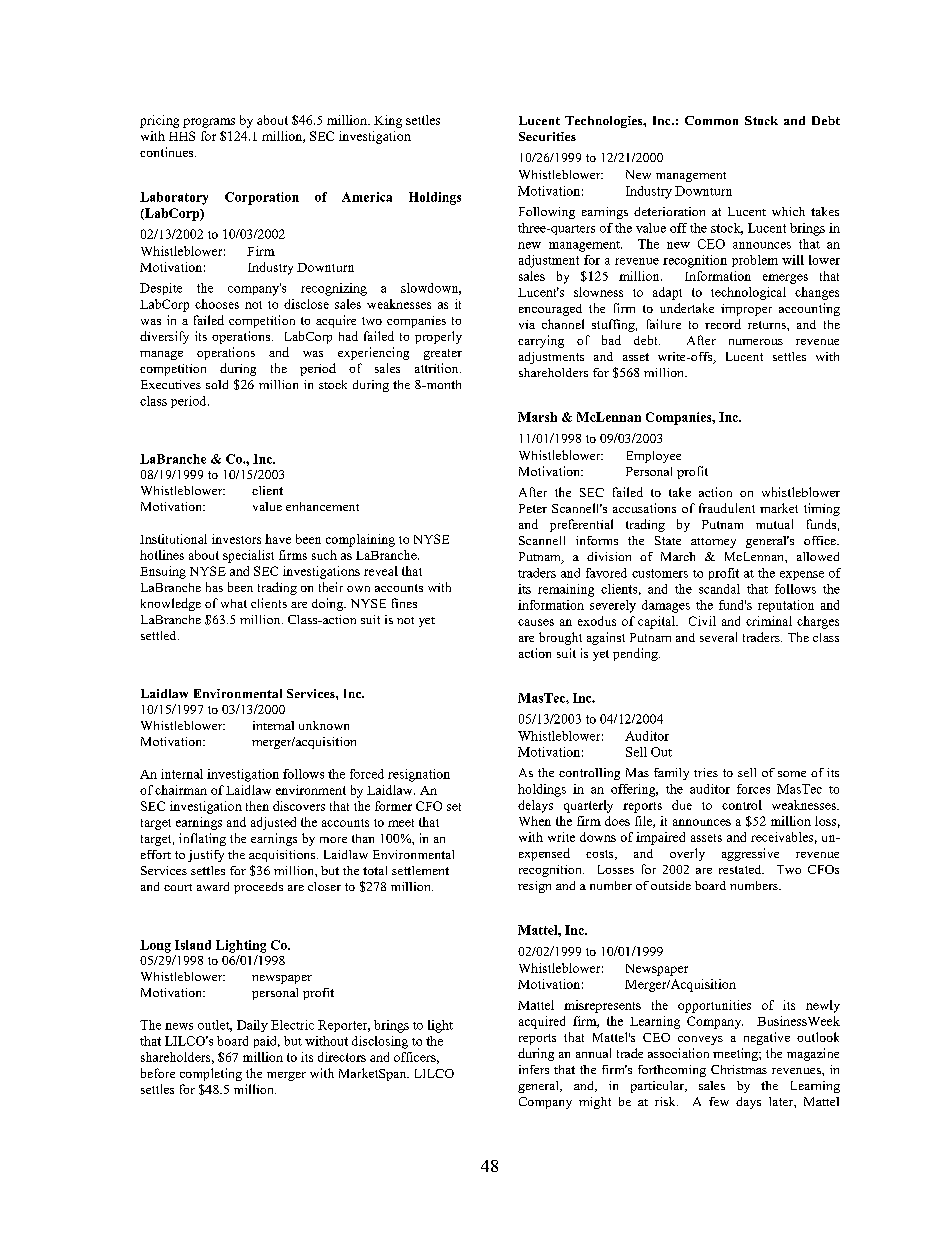 The image size is (952, 1233). I want to click on Common, so click(711, 120).
